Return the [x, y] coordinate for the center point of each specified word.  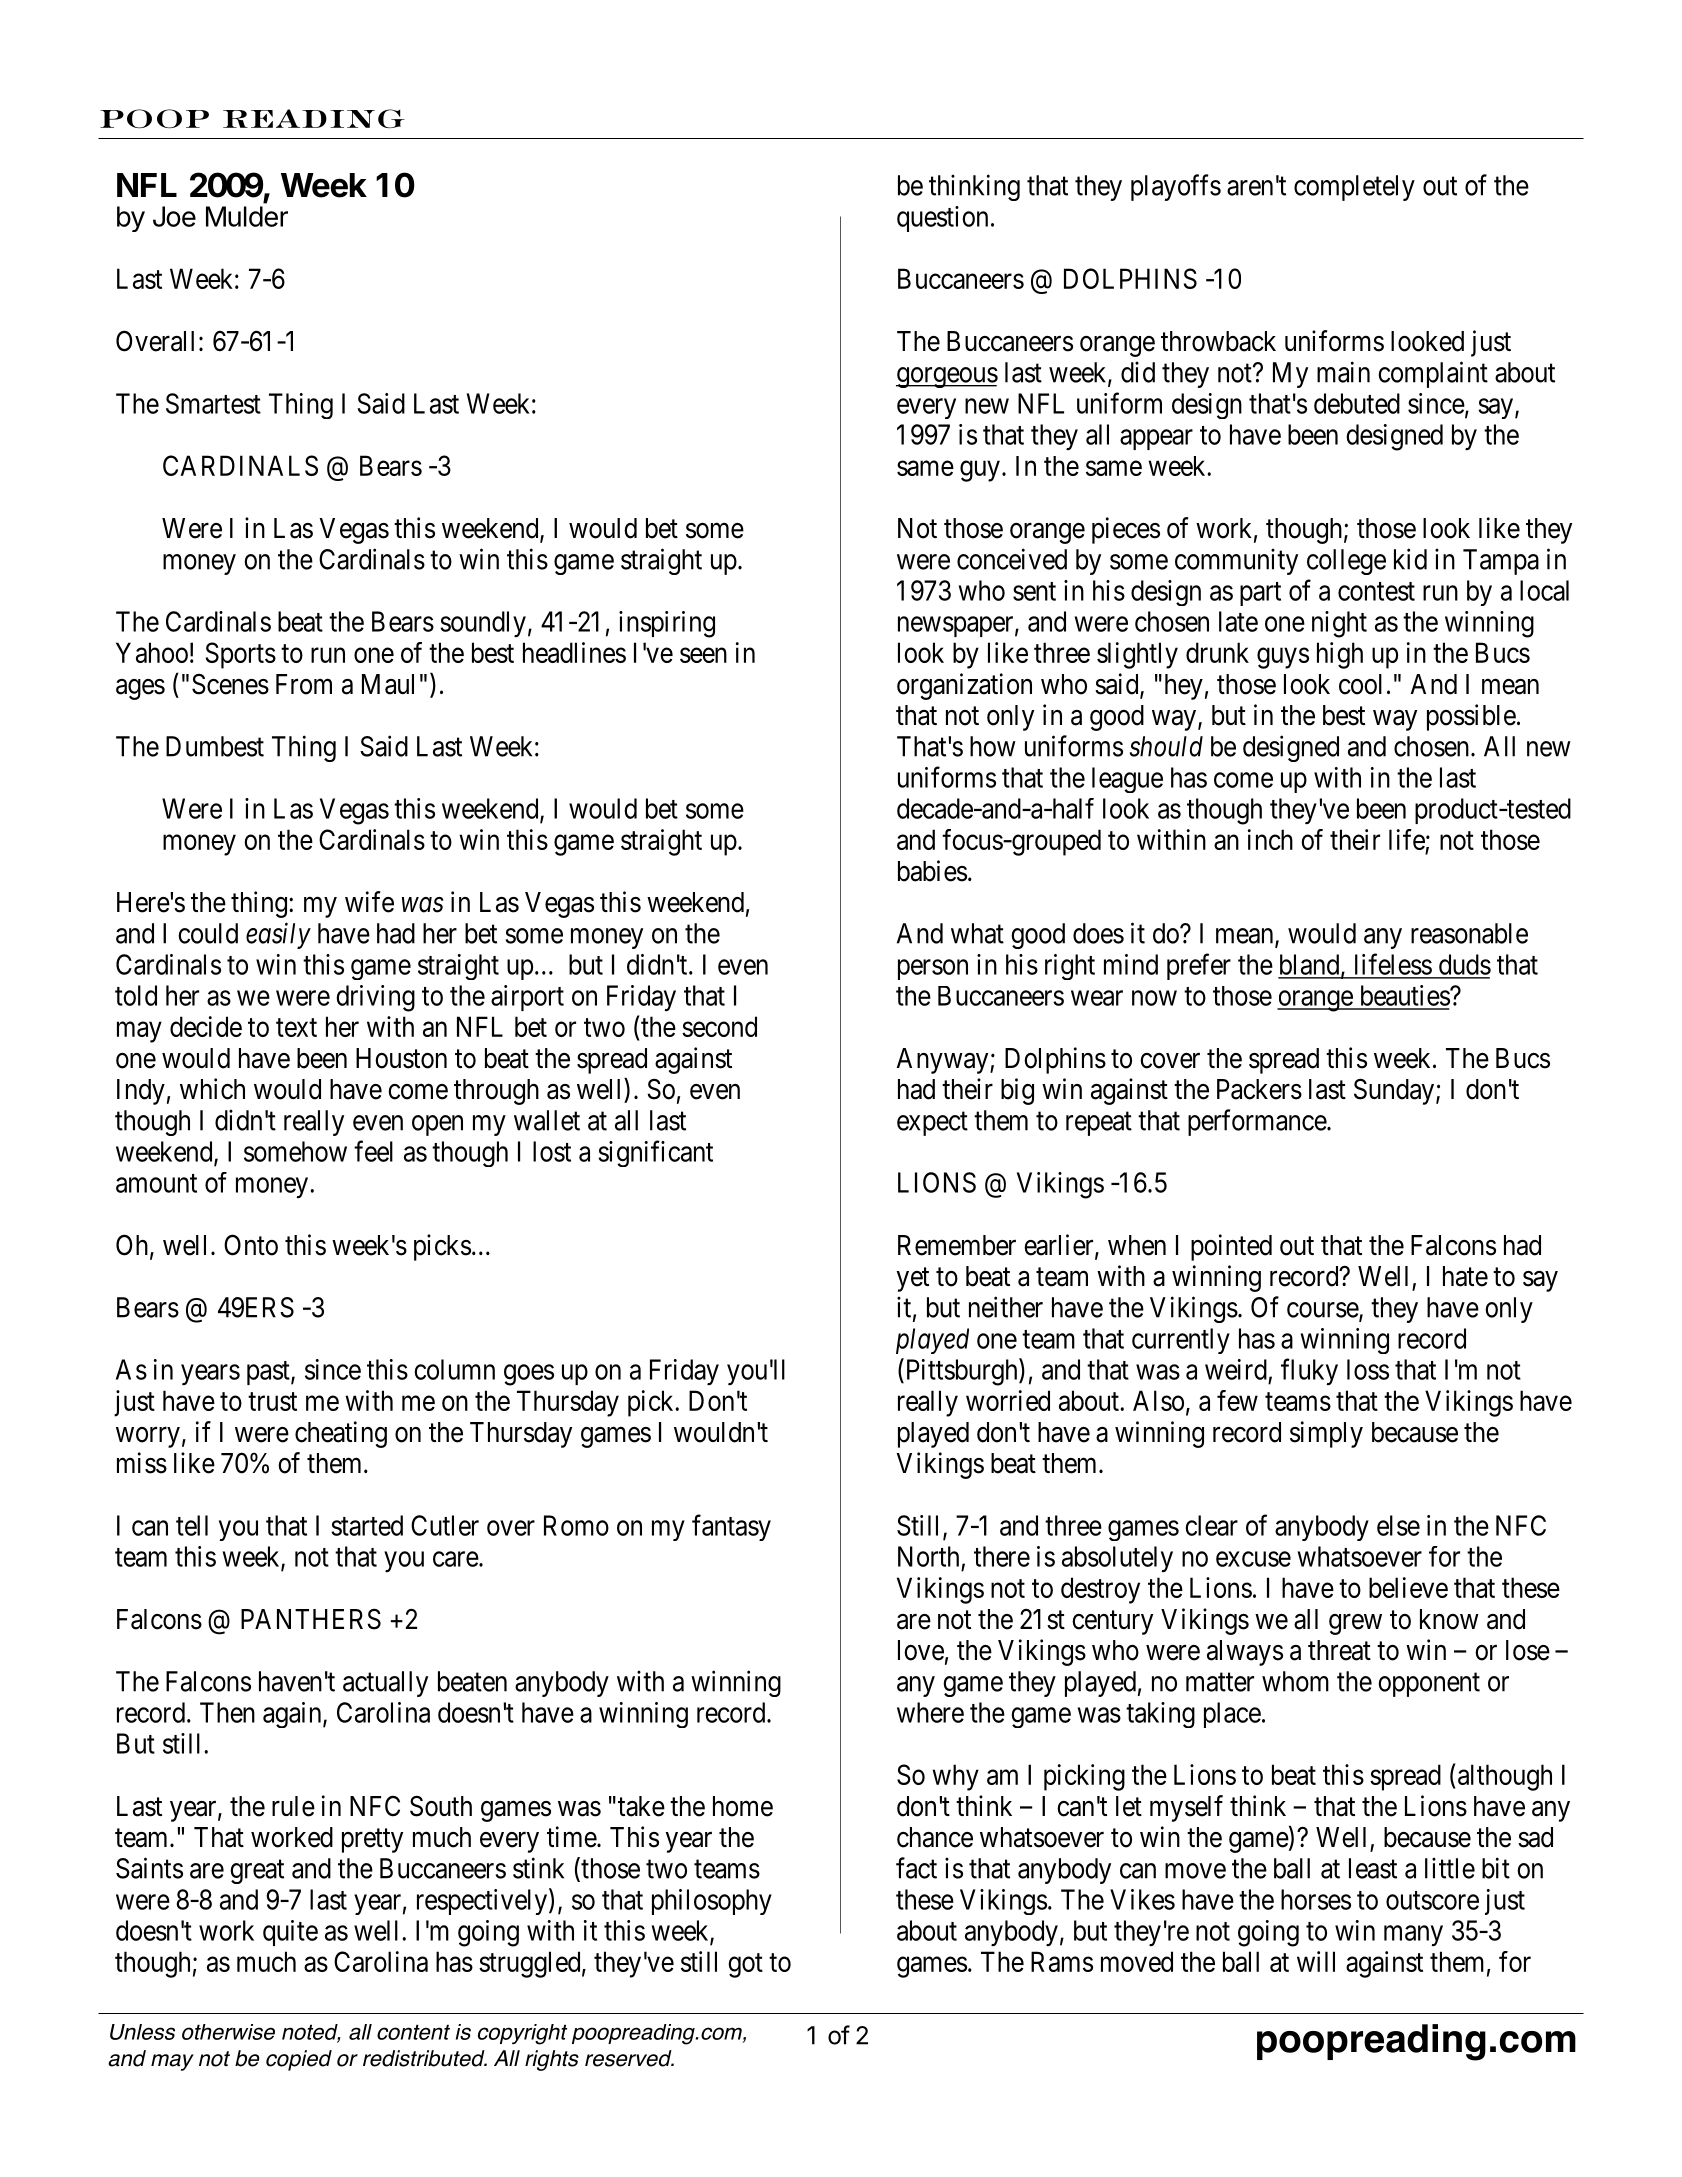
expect [932, 1124]
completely [1354, 188]
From [304, 684]
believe [1408, 1587]
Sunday [1395, 1091]
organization [964, 686]
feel [373, 1151]
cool [1360, 684]
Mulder [247, 216]
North [928, 1556]
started [367, 1525]
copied [299, 2060]
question [942, 219]
